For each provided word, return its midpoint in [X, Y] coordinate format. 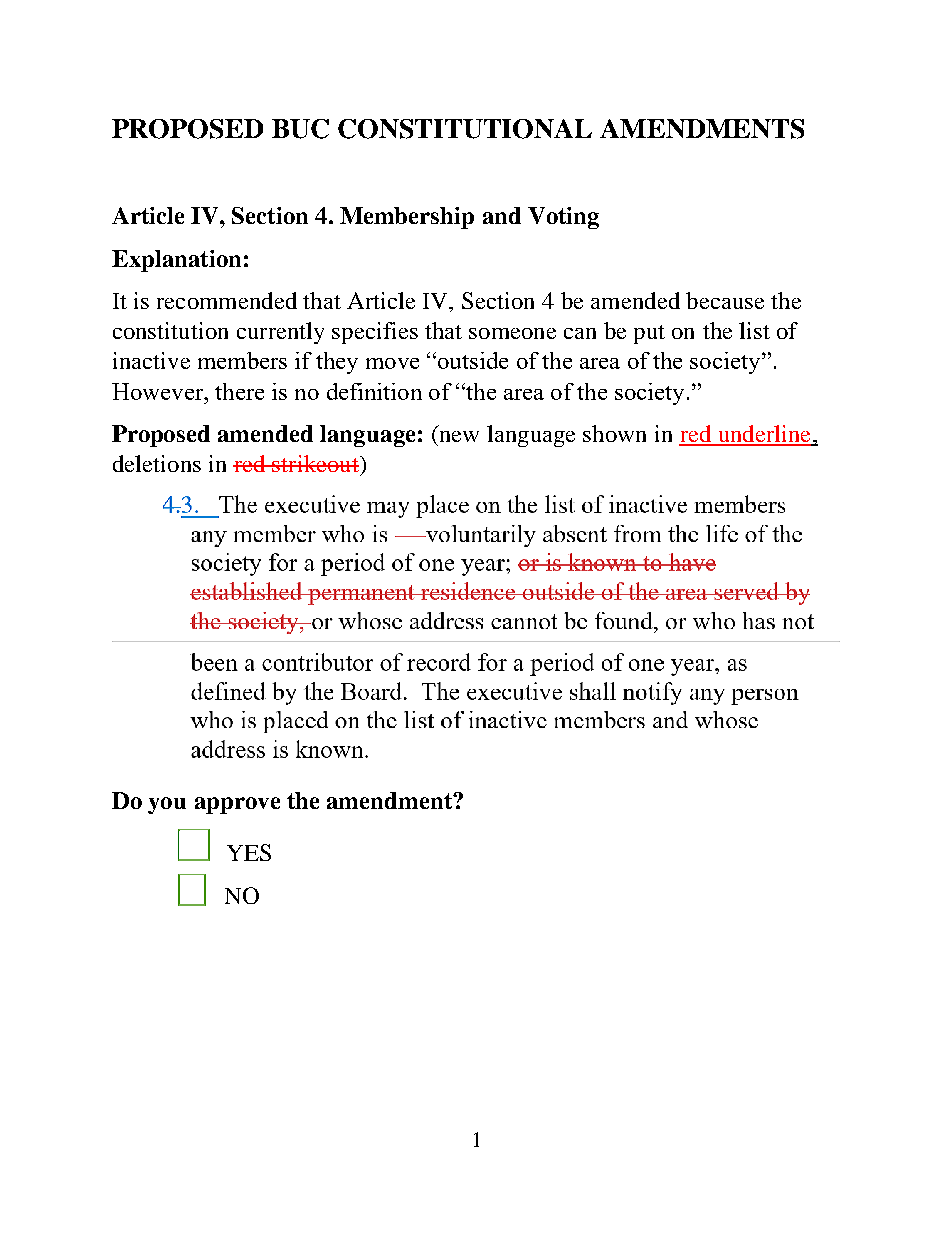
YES [249, 852]
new [459, 436]
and [502, 215]
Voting [563, 218]
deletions [157, 463]
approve [237, 805]
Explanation [176, 261]
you [167, 805]
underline [764, 435]
